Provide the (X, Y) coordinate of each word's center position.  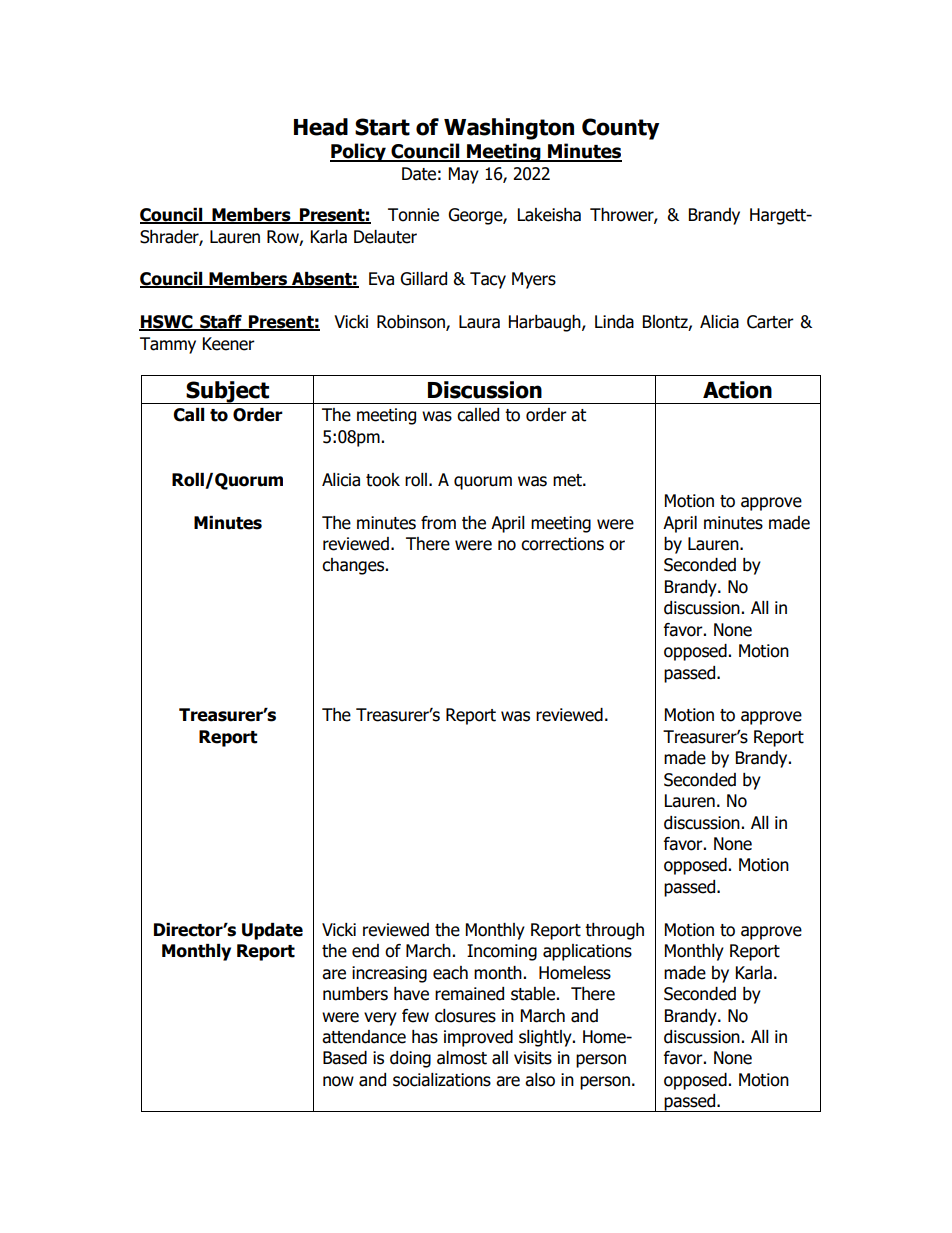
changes (354, 566)
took (383, 480)
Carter (770, 322)
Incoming (502, 952)
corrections (562, 544)
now (338, 1081)
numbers (355, 994)
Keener (229, 344)
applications (587, 952)
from (438, 523)
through (614, 931)
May (464, 175)
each (450, 973)
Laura (479, 322)
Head (321, 127)
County (621, 129)
